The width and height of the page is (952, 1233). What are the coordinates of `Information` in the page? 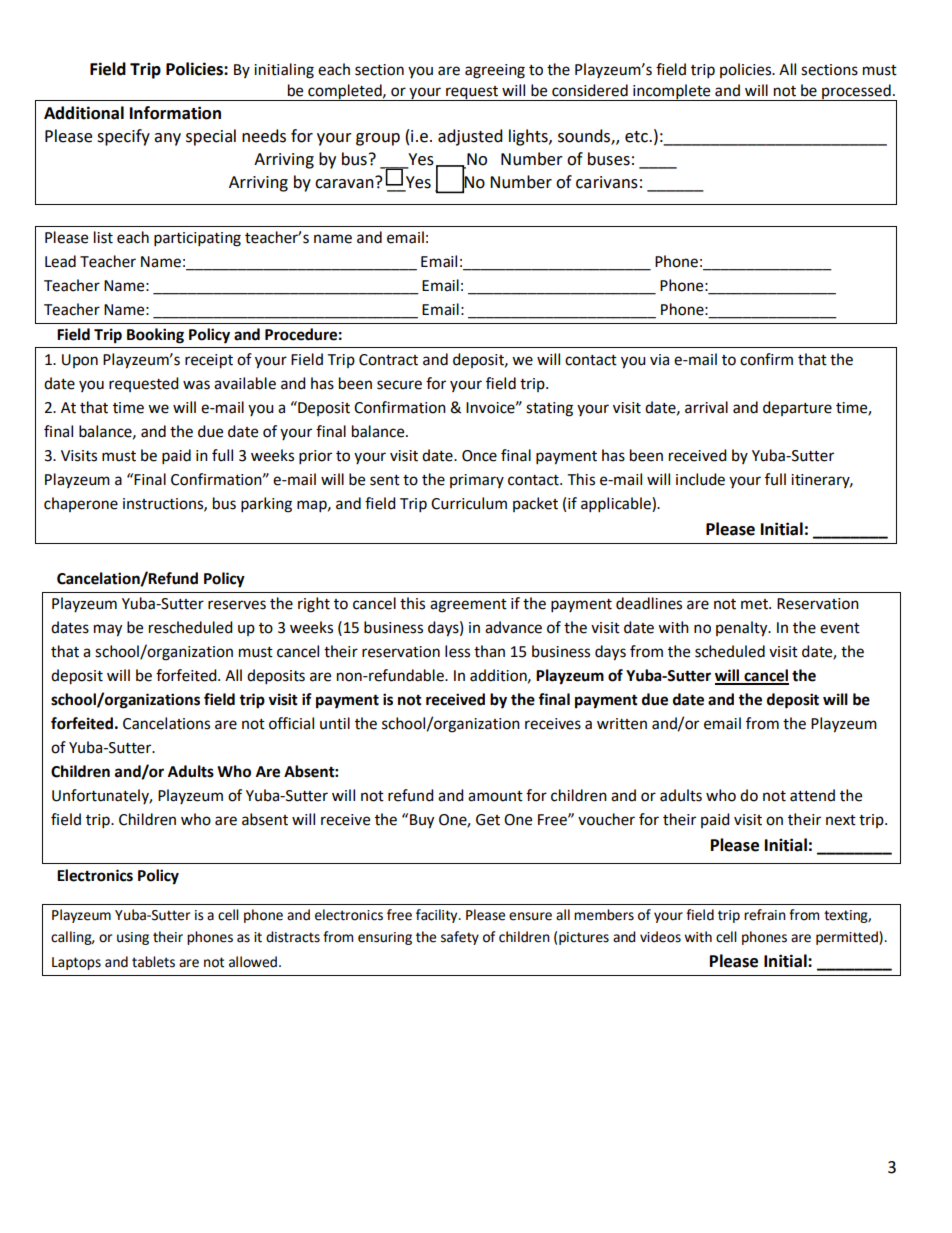 It's located at (175, 113).
